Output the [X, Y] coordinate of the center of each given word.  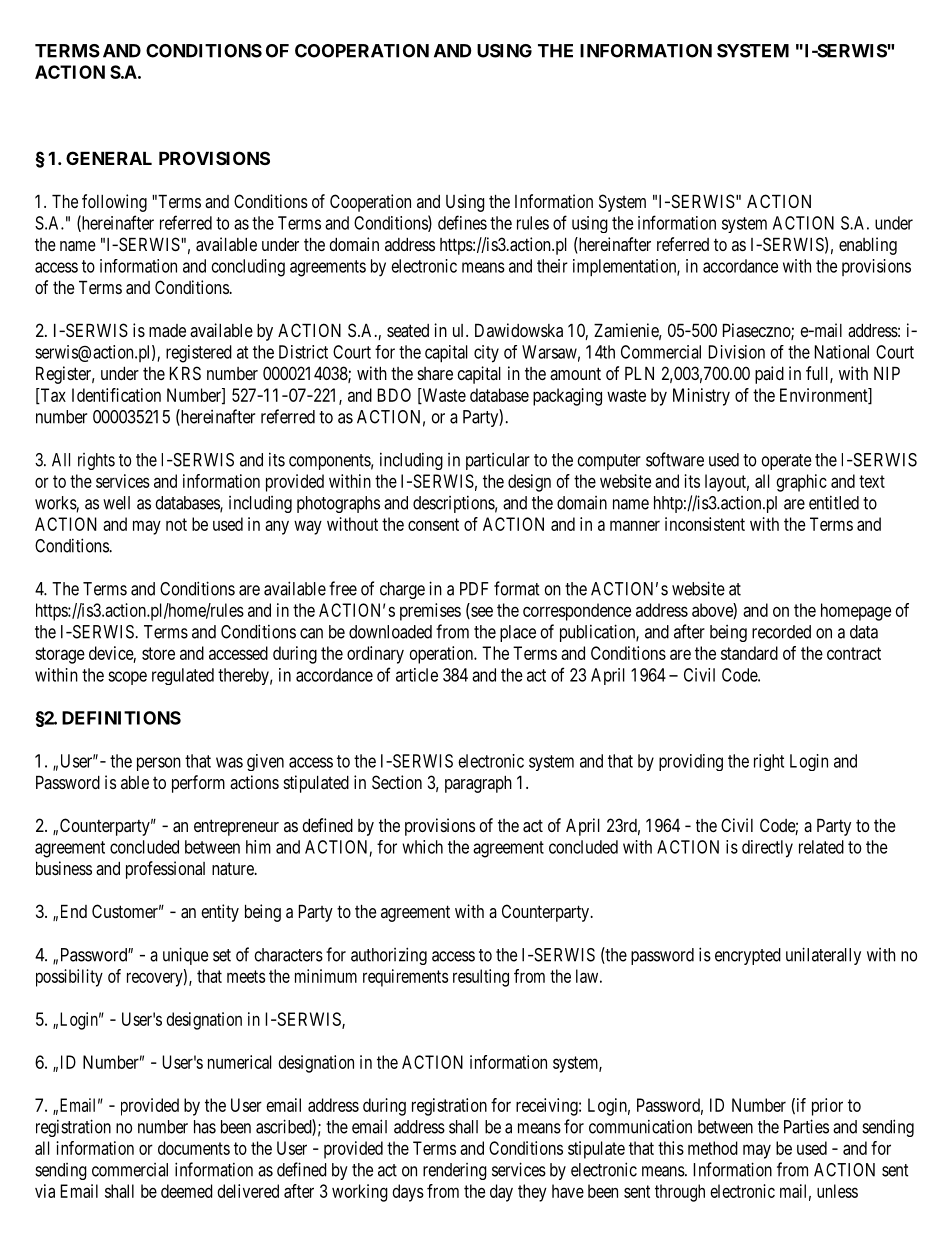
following [114, 203]
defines [462, 222]
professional [165, 870]
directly [767, 849]
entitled [834, 502]
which [422, 847]
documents [194, 1148]
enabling [868, 246]
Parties [806, 1126]
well [116, 503]
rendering [455, 1171]
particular [498, 461]
